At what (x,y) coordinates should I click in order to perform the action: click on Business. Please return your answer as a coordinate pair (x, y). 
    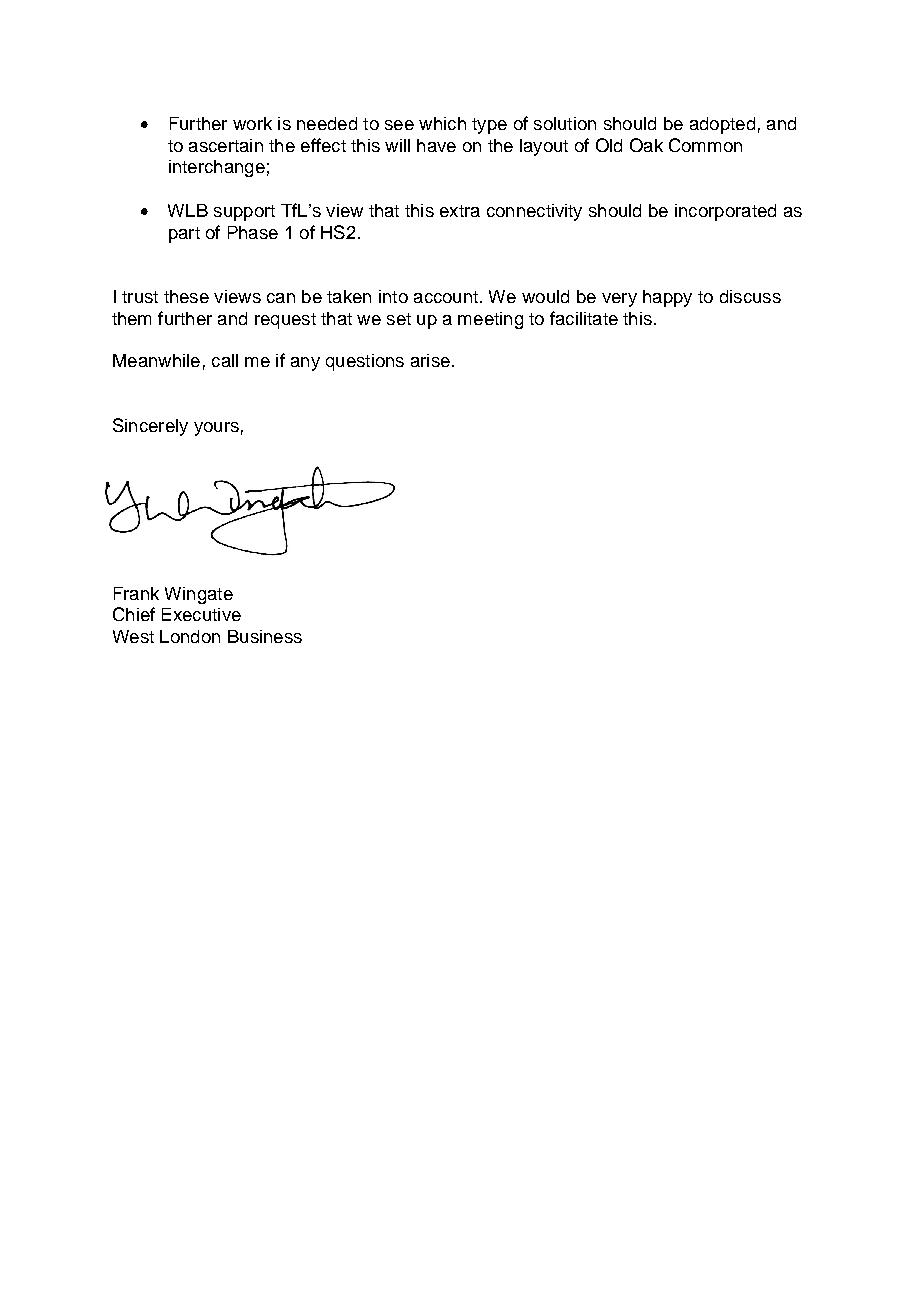
    Looking at the image, I should click on (265, 636).
